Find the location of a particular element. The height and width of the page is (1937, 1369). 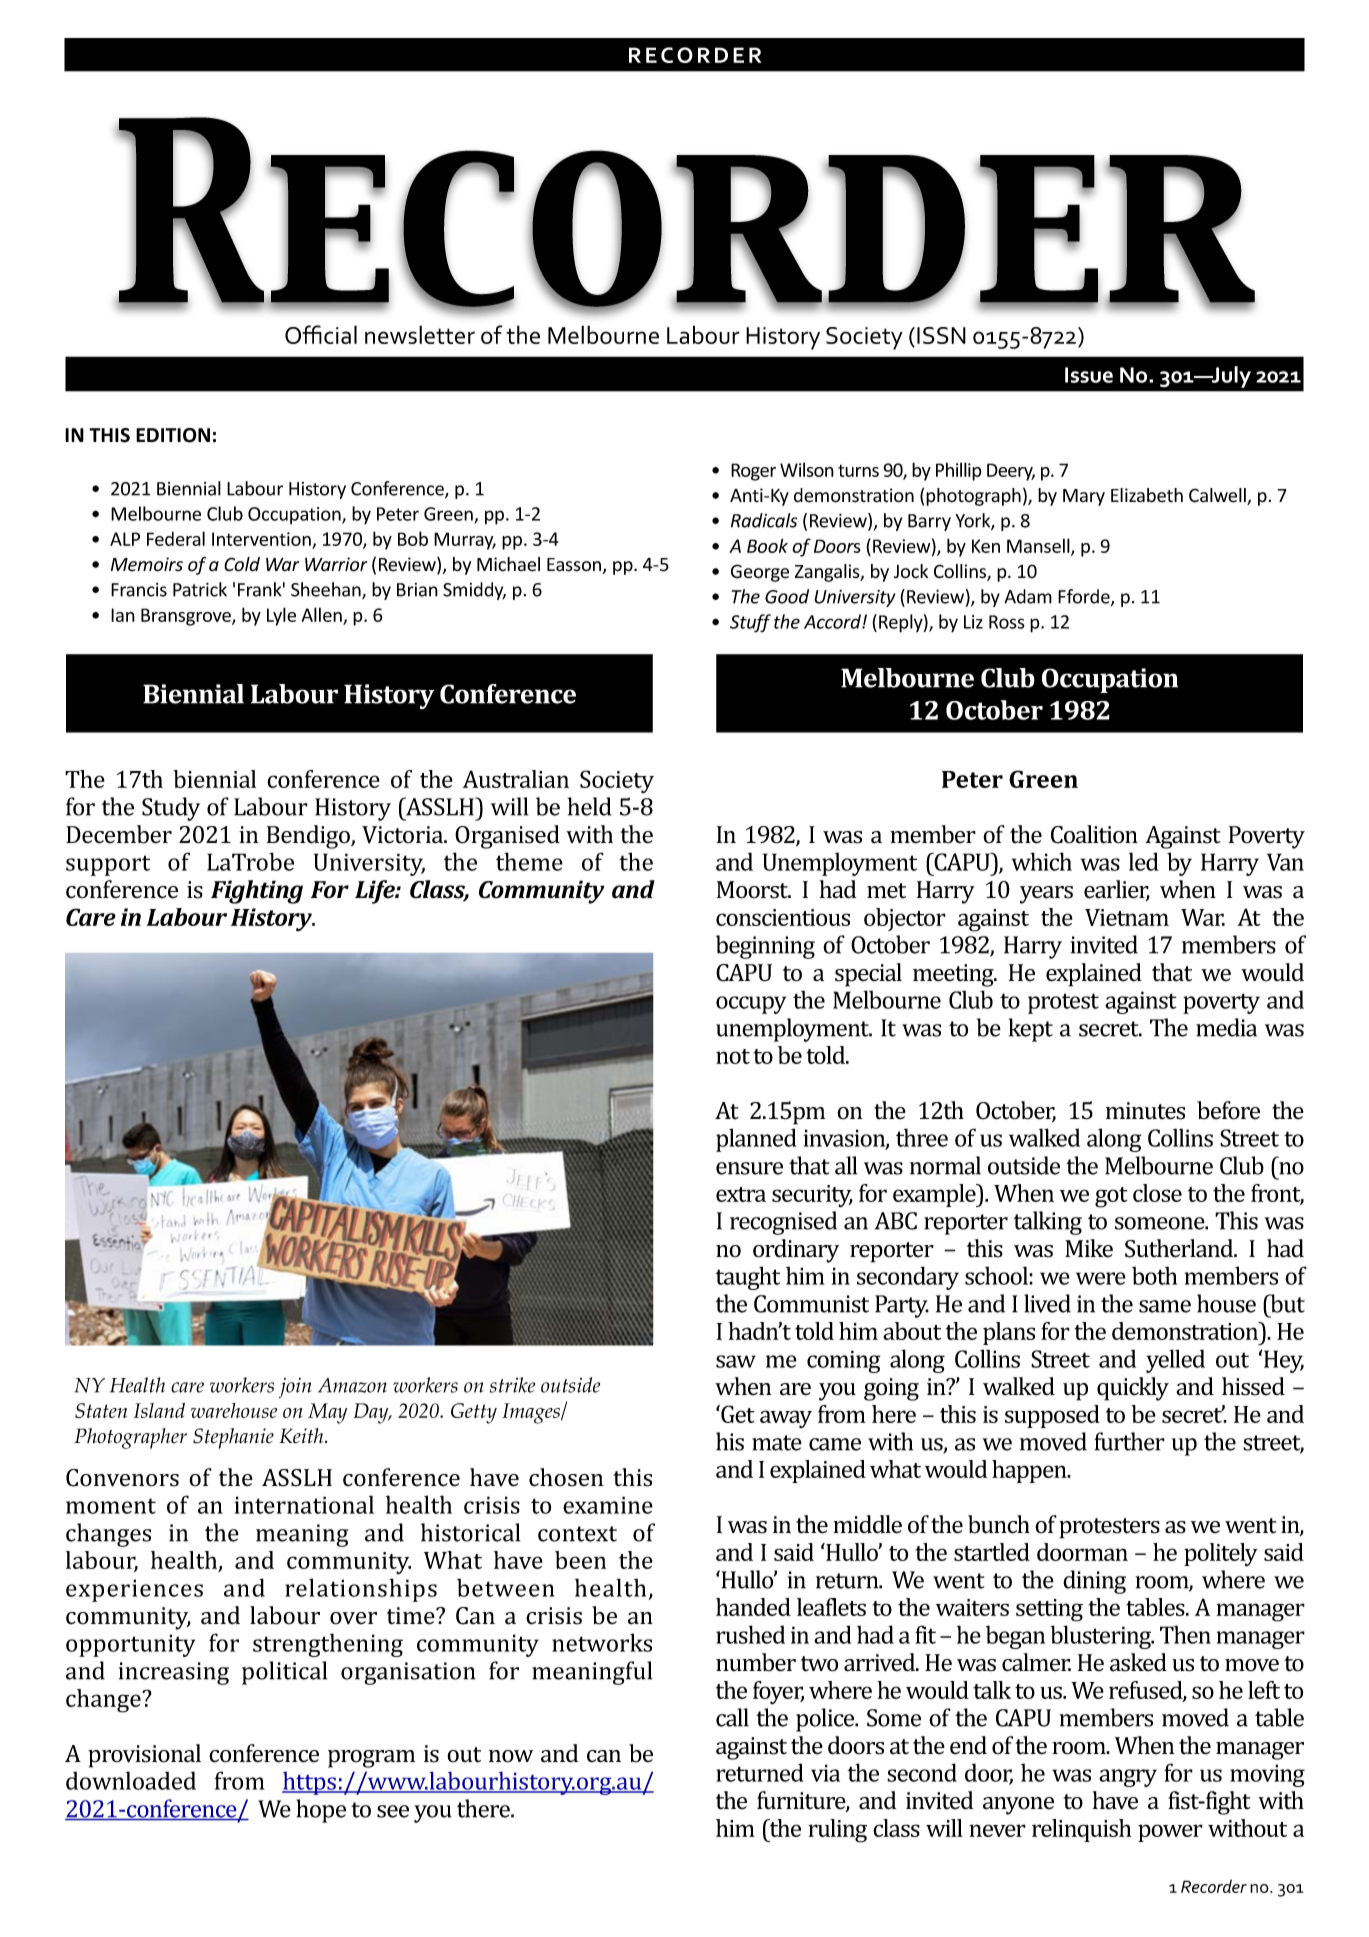

Stuff is located at coordinates (750, 623).
